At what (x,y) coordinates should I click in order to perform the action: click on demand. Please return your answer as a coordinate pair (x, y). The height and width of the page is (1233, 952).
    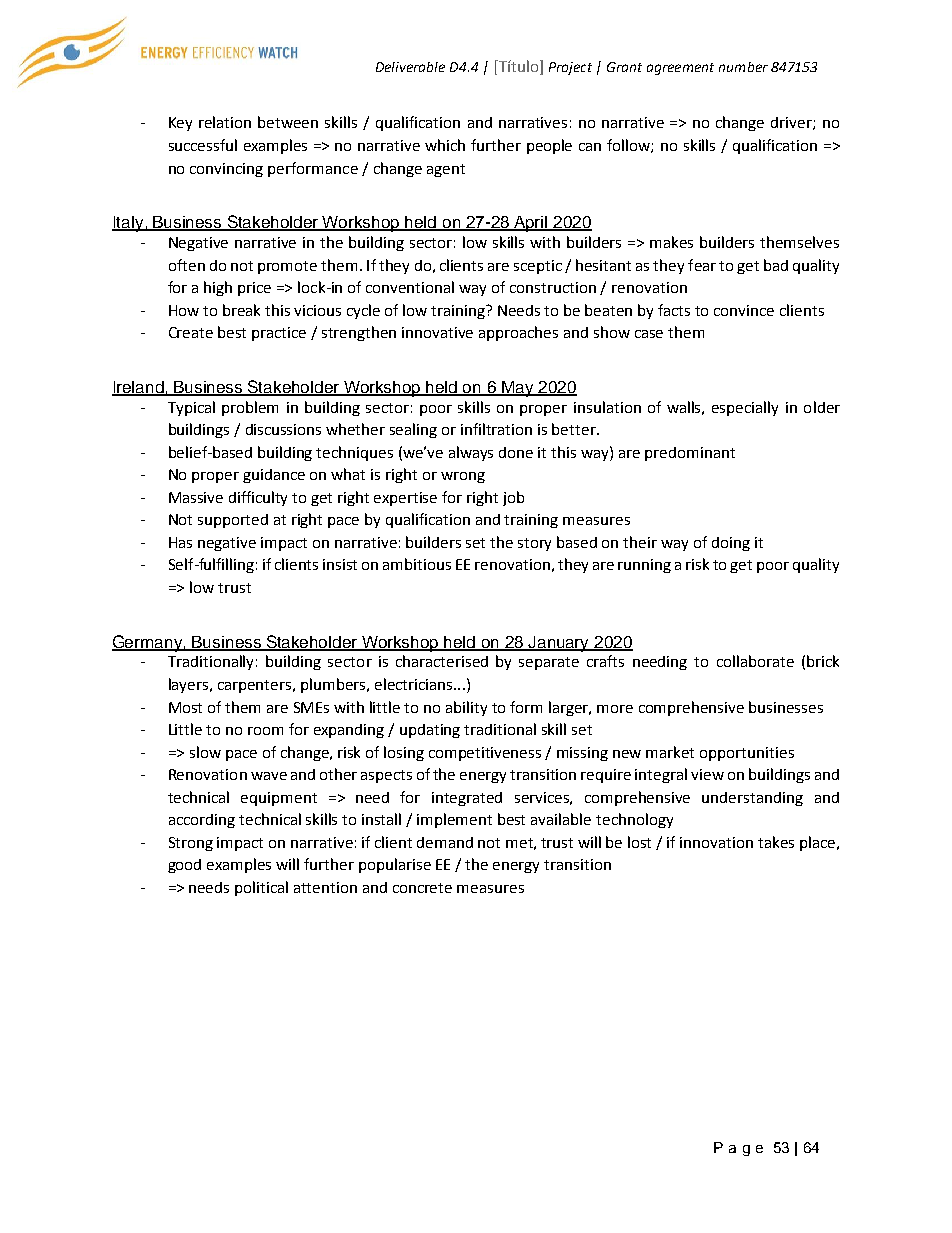
    Looking at the image, I should click on (445, 842).
